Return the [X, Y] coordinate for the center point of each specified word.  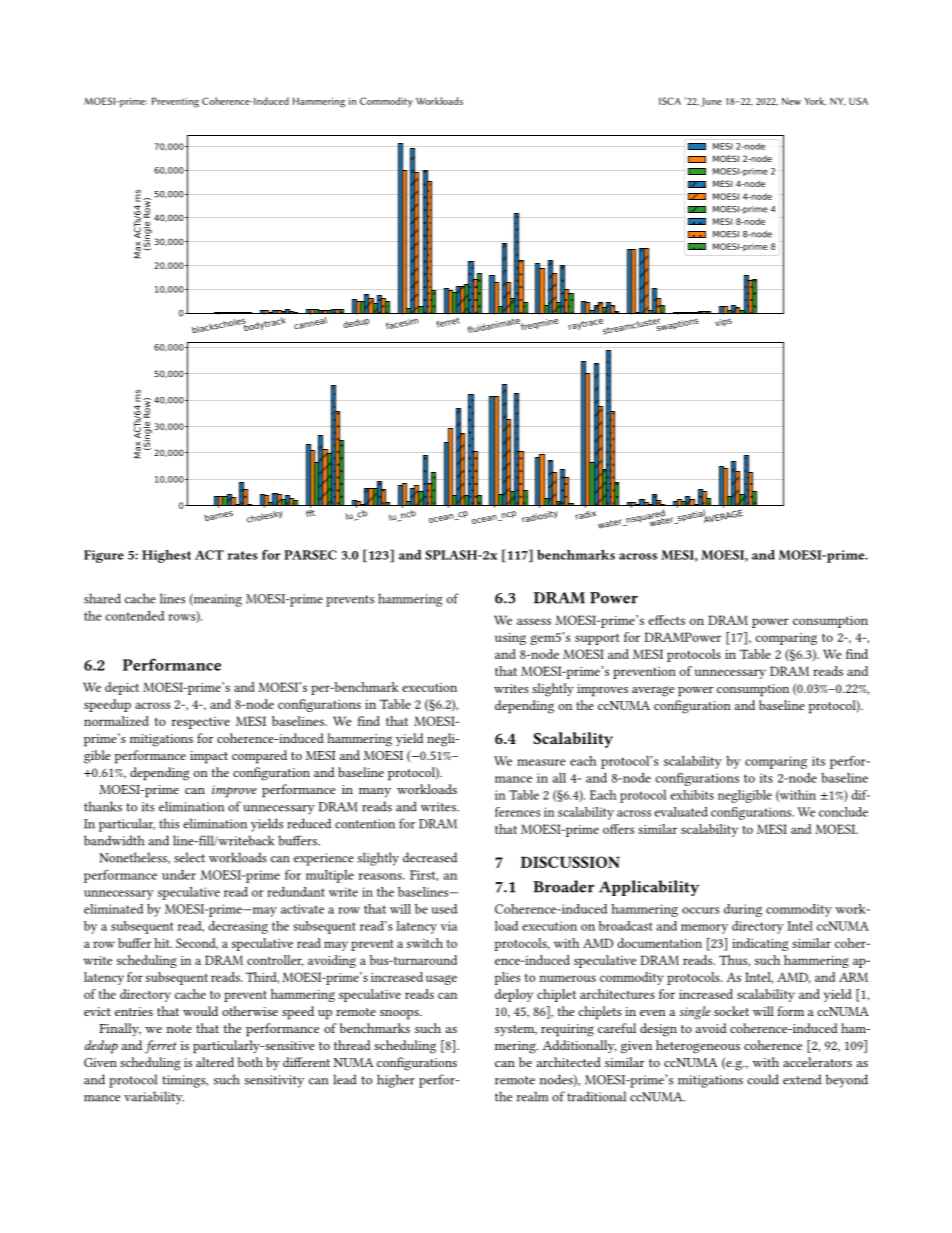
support [597, 639]
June [711, 102]
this [169, 823]
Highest [166, 556]
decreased [430, 857]
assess [534, 621]
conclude [843, 812]
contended [135, 616]
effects [667, 620]
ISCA [670, 101]
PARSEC [310, 555]
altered [215, 1062]
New [791, 101]
